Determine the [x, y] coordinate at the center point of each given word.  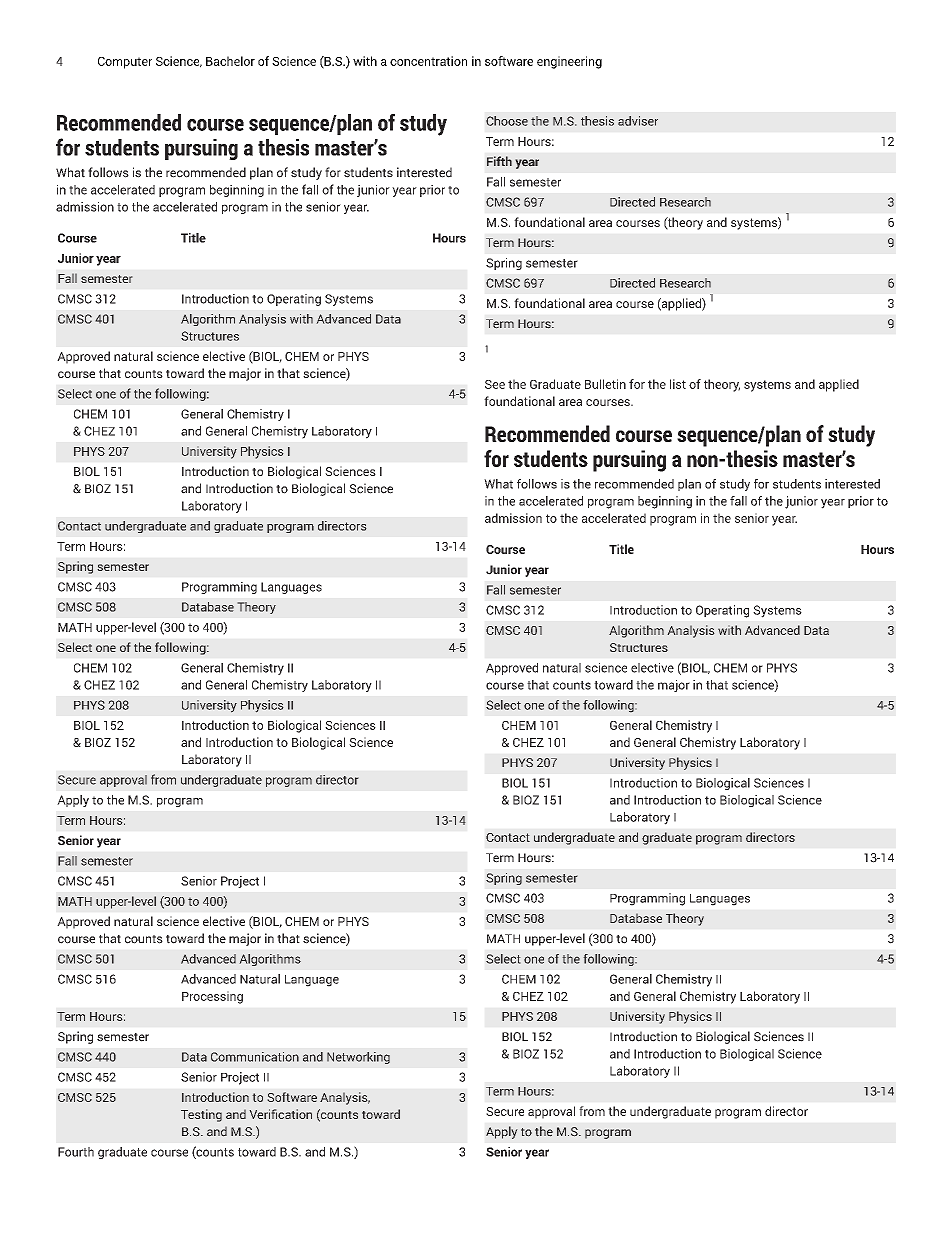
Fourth [76, 1152]
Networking [358, 1058]
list [678, 384]
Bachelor [230, 61]
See [495, 384]
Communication [255, 1057]
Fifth [499, 161]
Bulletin [605, 384]
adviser [638, 121]
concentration [428, 61]
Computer [125, 63]
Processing [212, 997]
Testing [201, 1115]
